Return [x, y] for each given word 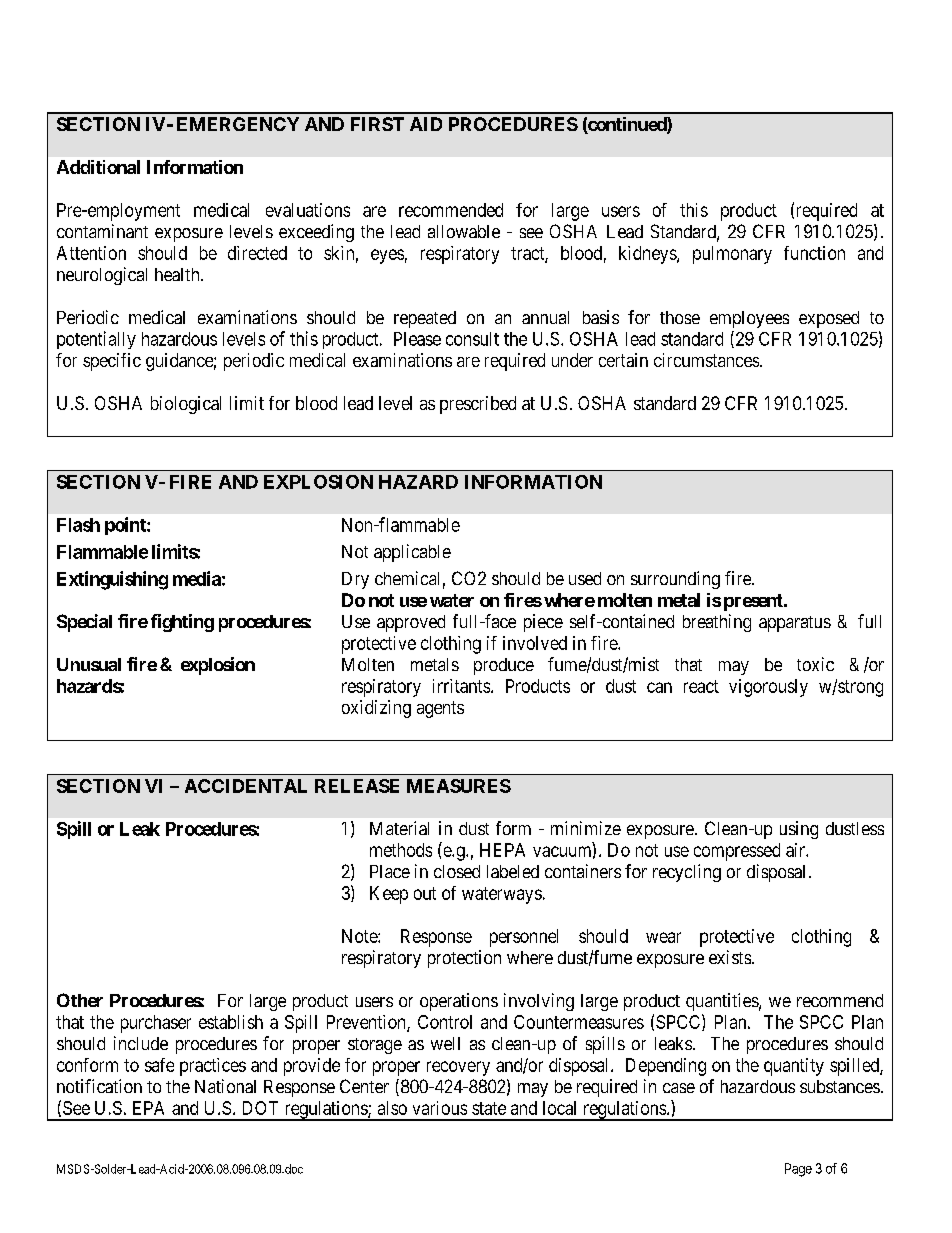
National [225, 1086]
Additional [98, 167]
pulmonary [732, 255]
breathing [717, 623]
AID [426, 124]
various [440, 1108]
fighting [182, 623]
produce [504, 666]
